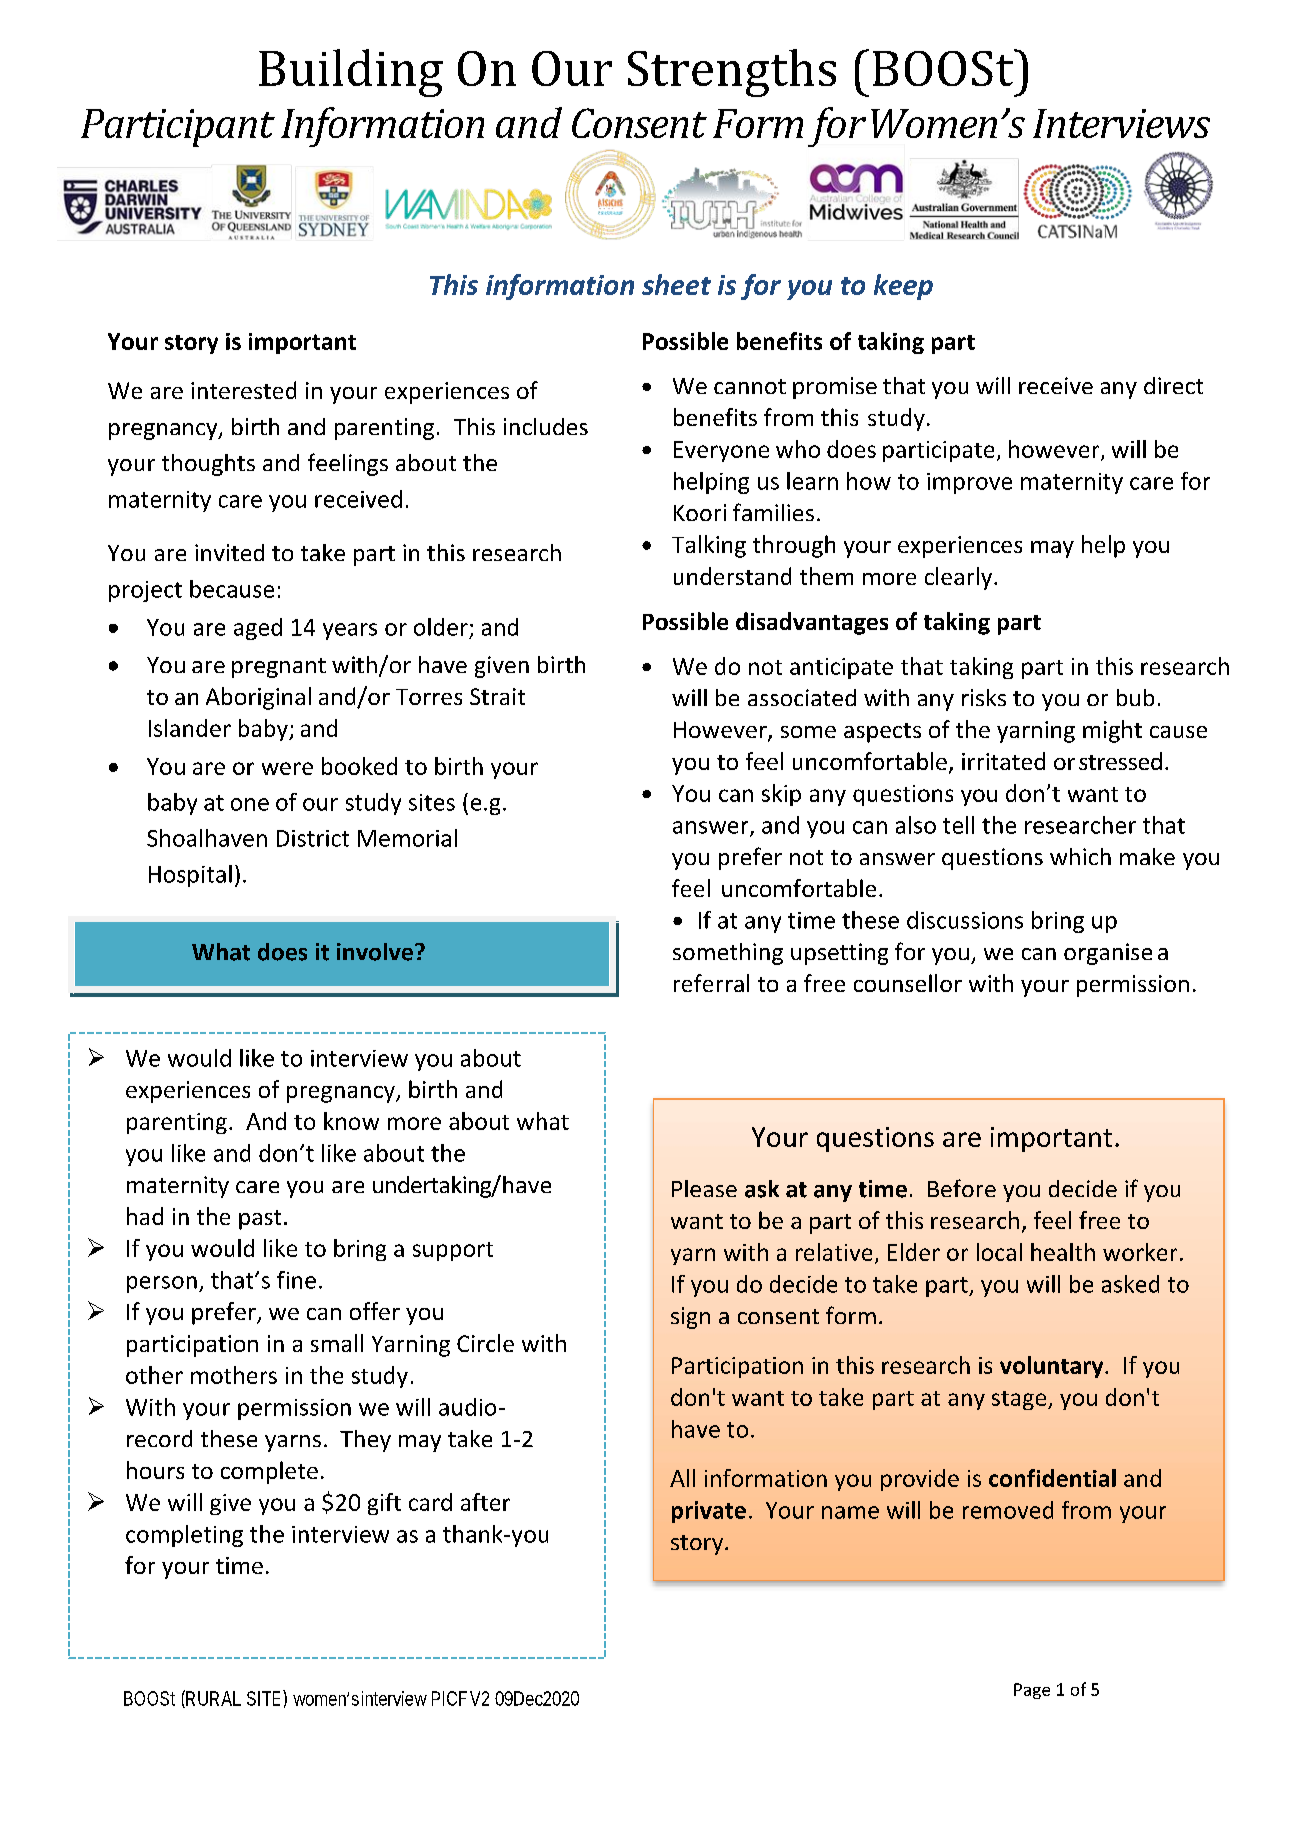 This image has width=1291, height=1825. I want to click on Strengths, so click(732, 73).
